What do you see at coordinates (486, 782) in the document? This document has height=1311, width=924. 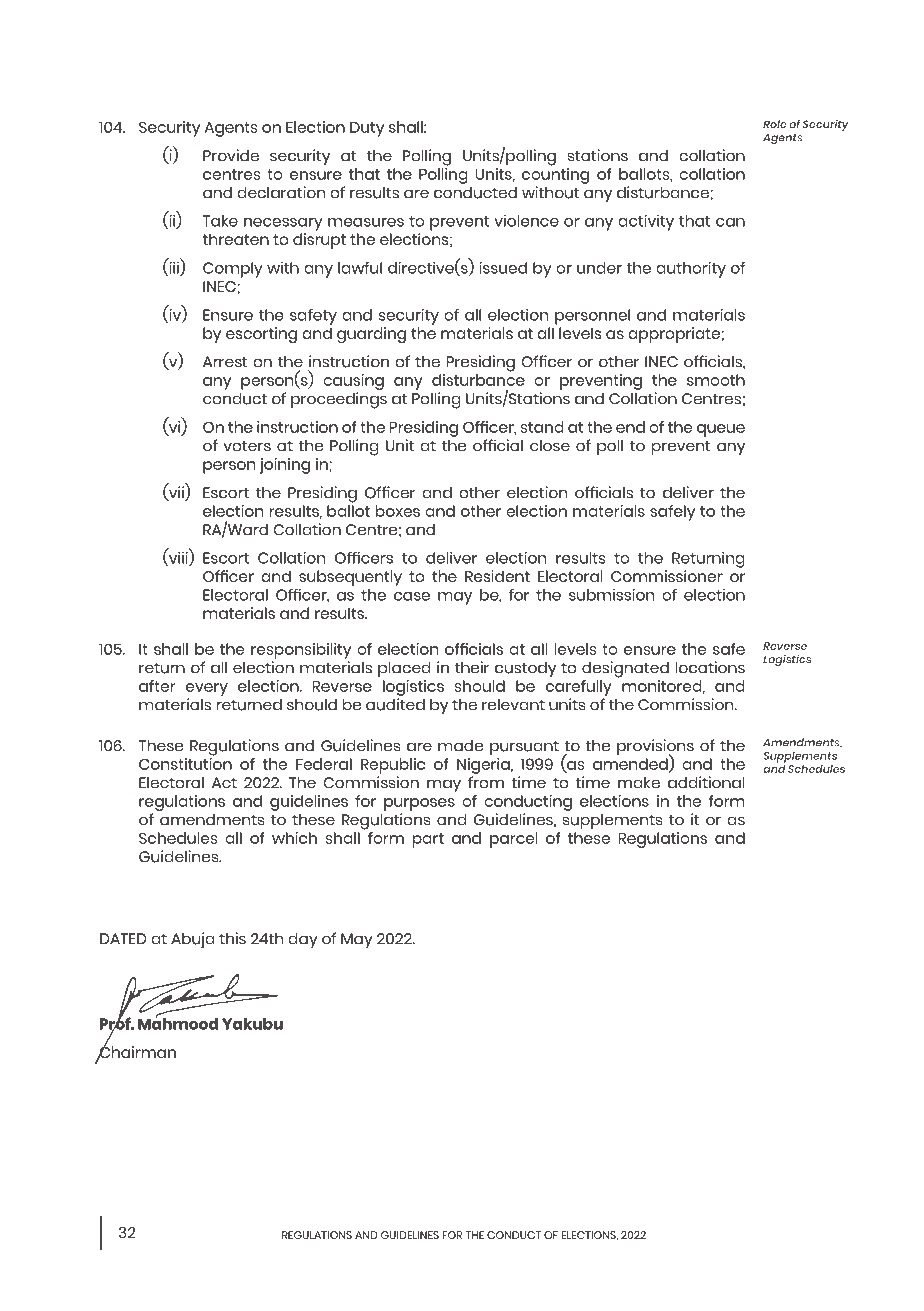 I see `from` at bounding box center [486, 782].
